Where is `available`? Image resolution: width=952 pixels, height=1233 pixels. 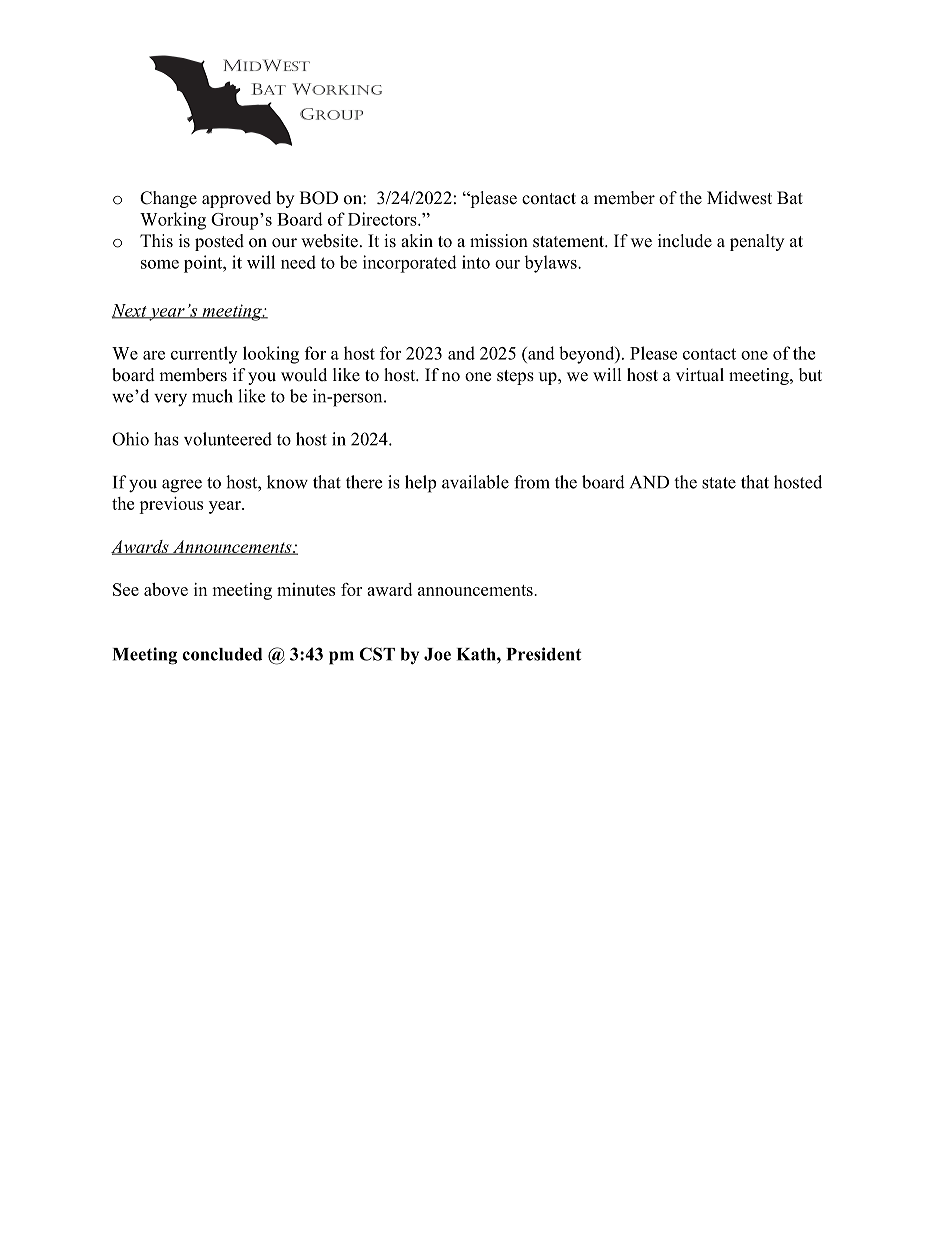
available is located at coordinates (475, 482).
